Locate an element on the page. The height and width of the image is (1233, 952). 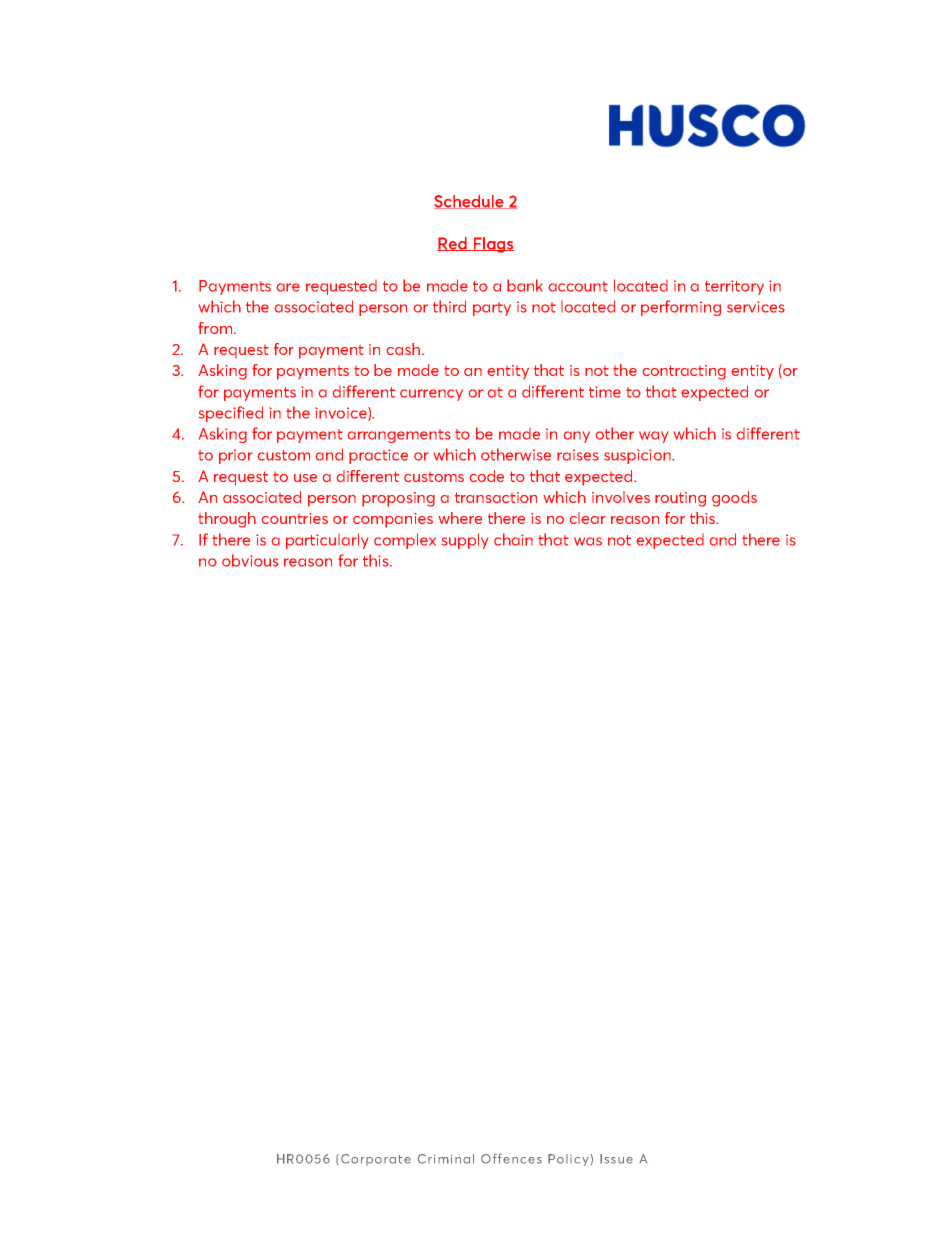
Corporate is located at coordinates (376, 1160).
